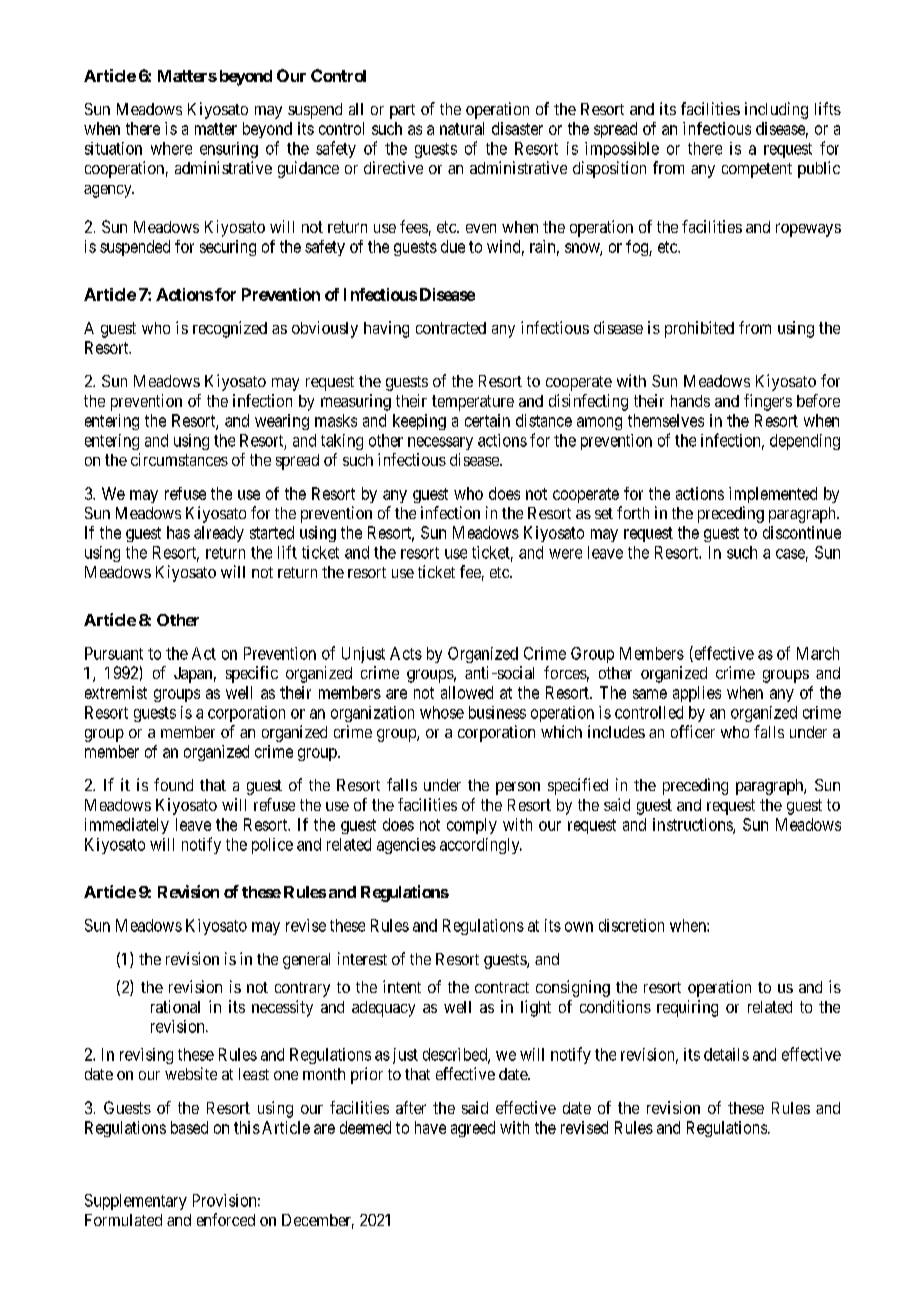 Image resolution: width=924 pixels, height=1308 pixels. What do you see at coordinates (467, 692) in the image?
I see `allowed` at bounding box center [467, 692].
